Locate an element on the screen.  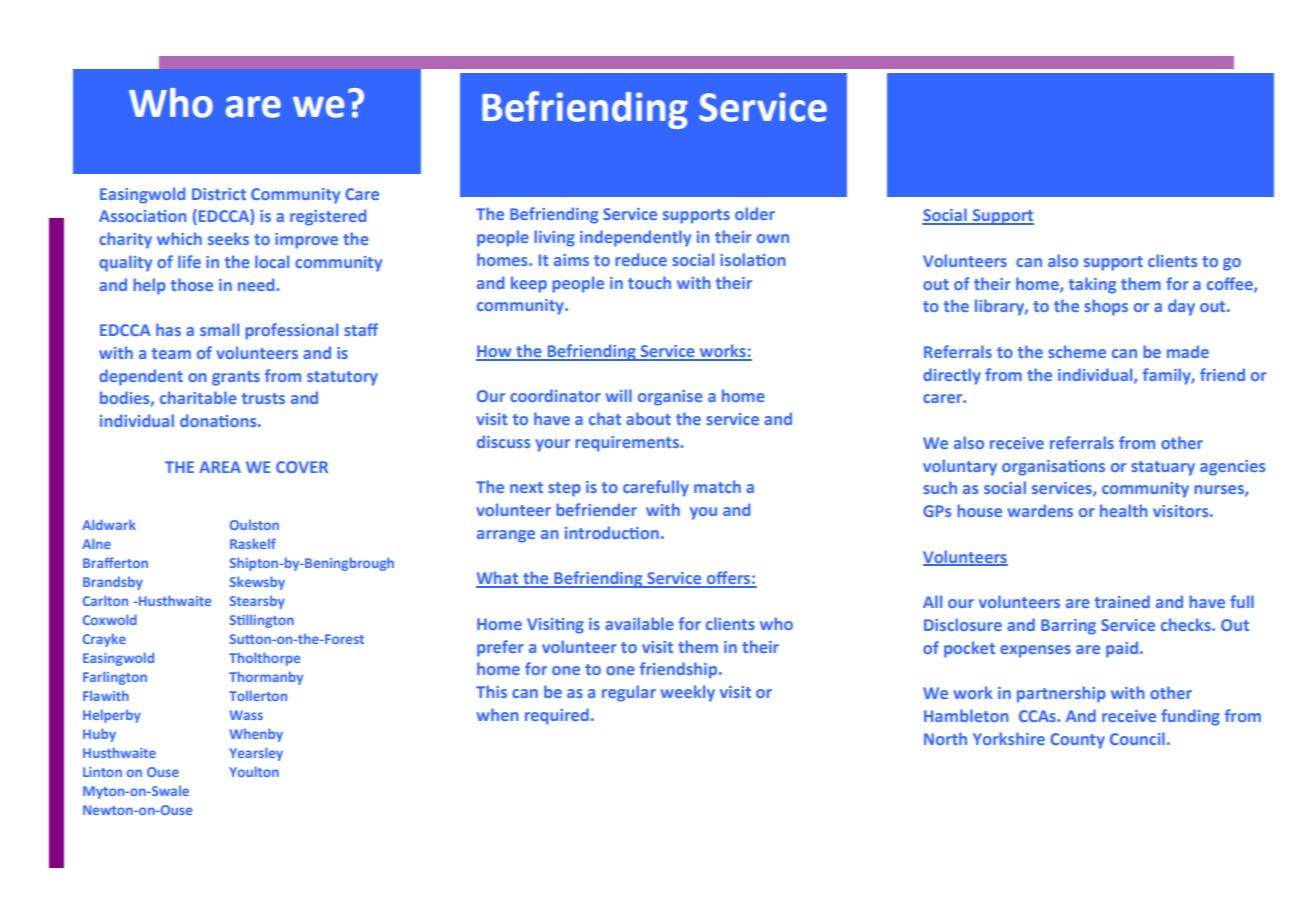
Linton is located at coordinates (102, 772).
